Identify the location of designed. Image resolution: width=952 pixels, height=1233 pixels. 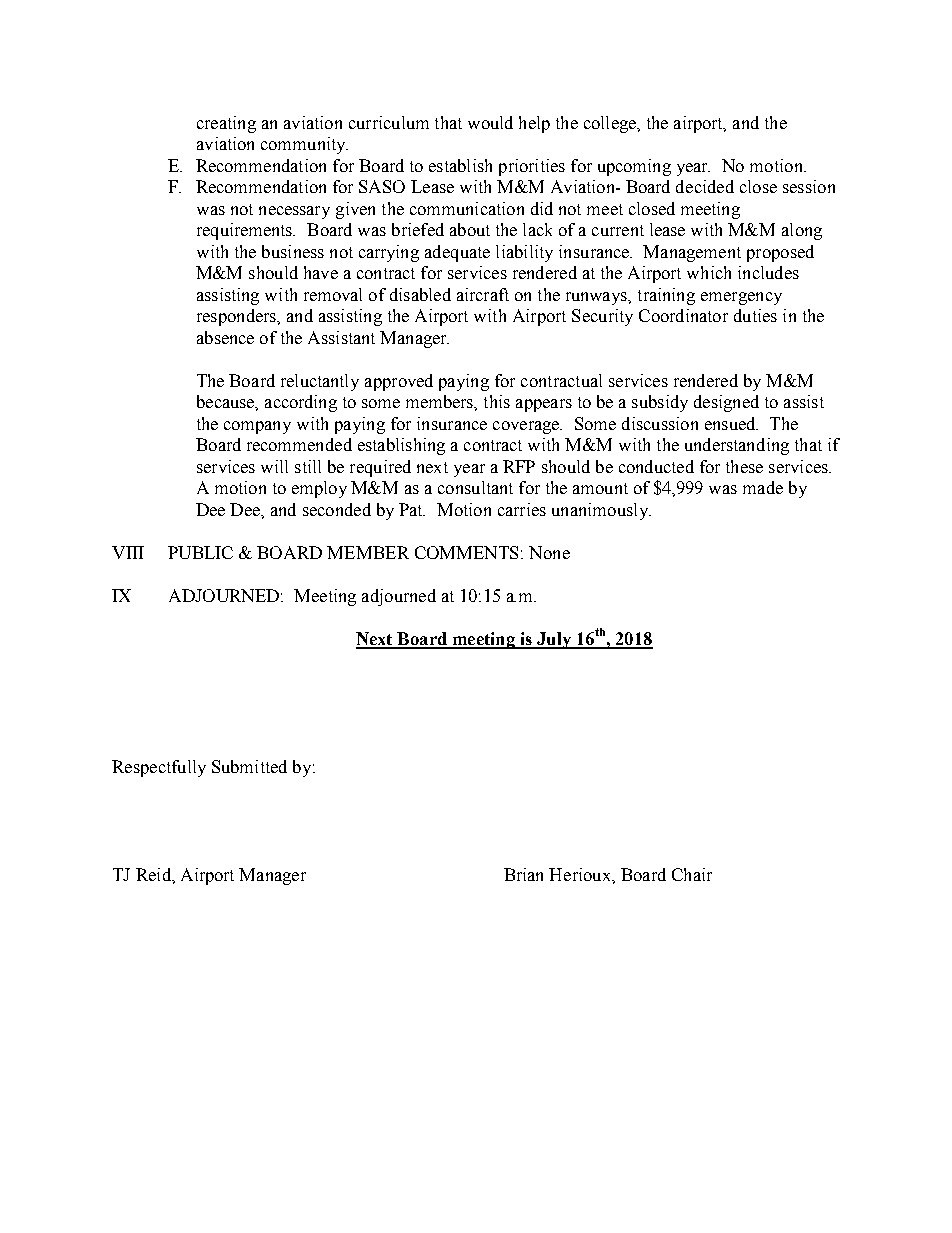
(726, 403).
